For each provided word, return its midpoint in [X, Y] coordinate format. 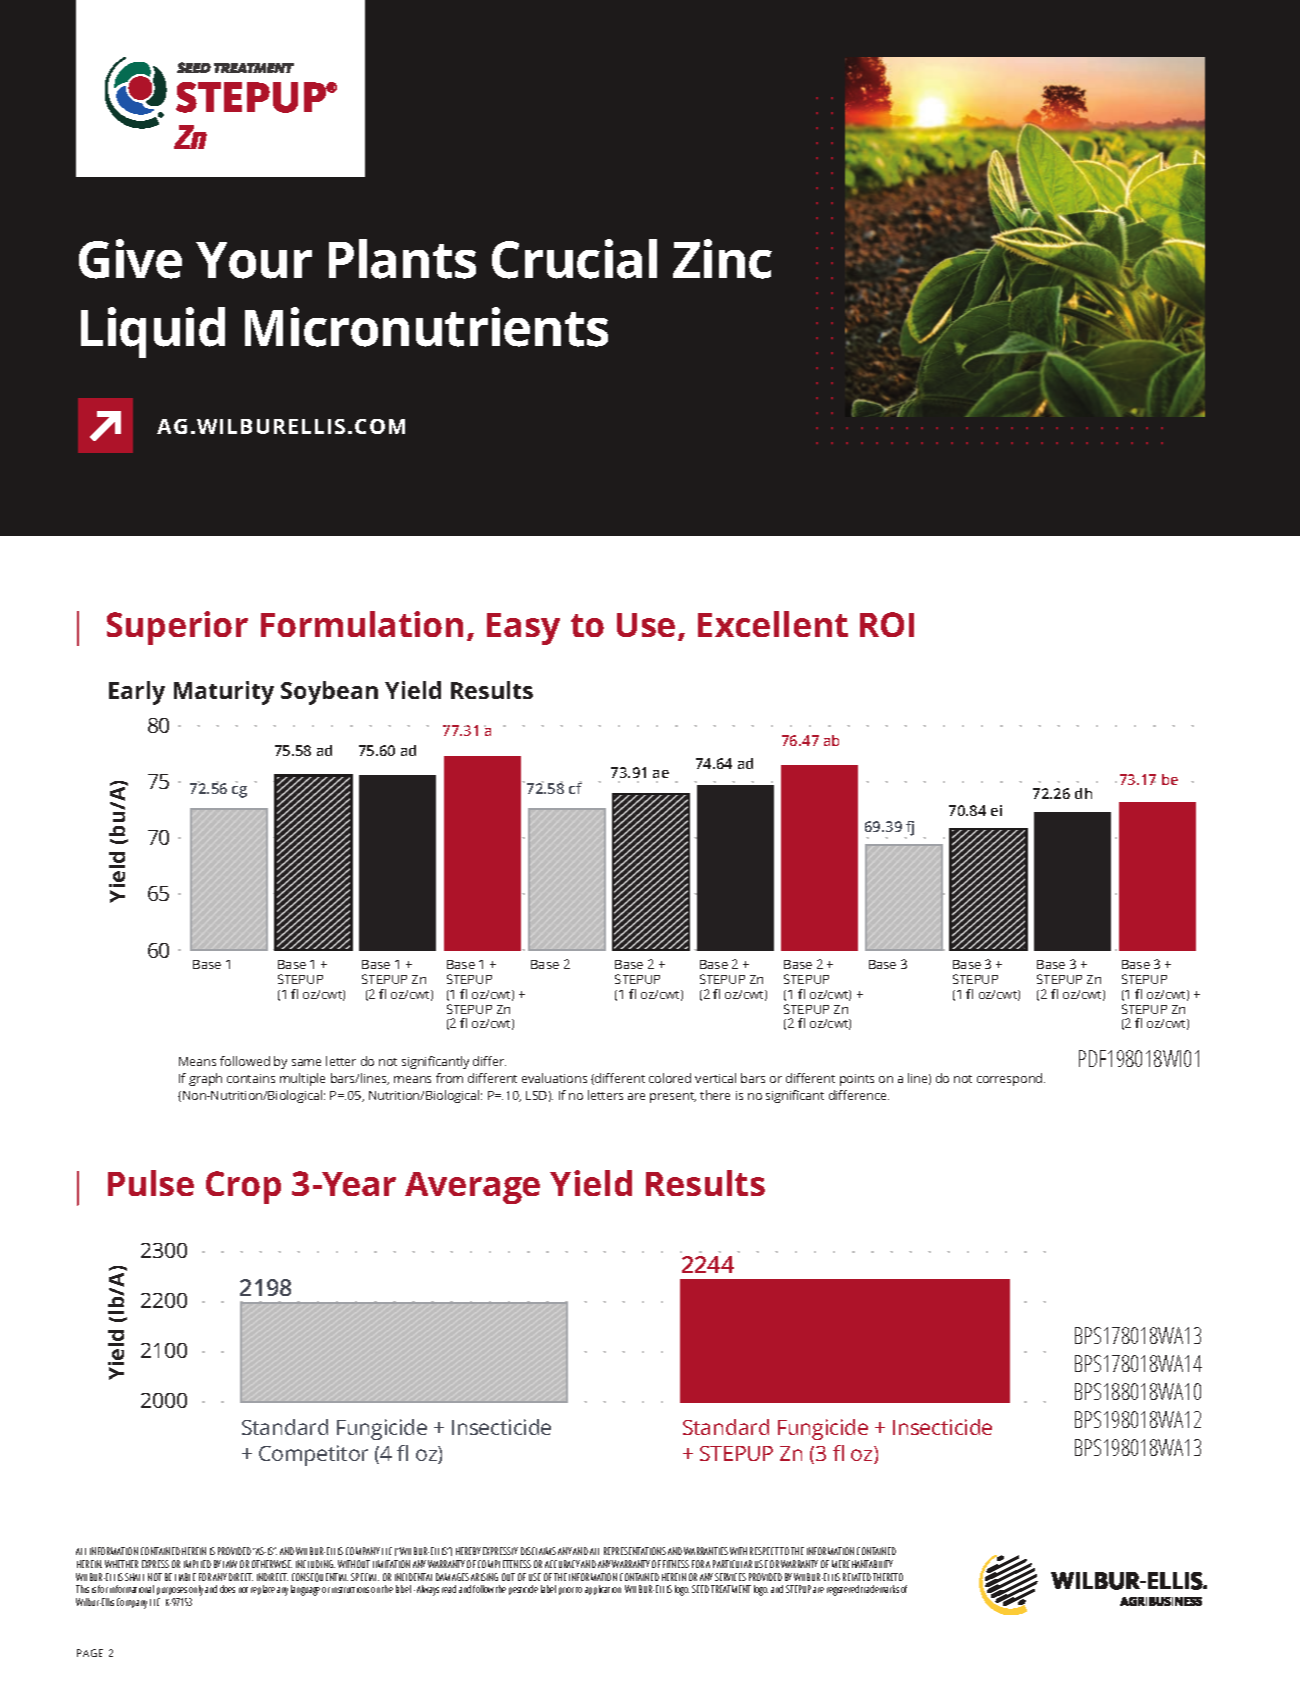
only [196, 1592]
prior [566, 1591]
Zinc [722, 259]
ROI [887, 624]
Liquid [153, 332]
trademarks [880, 1589]
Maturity [224, 693]
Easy [523, 629]
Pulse [151, 1183]
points [857, 1080]
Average [472, 1188]
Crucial [574, 259]
